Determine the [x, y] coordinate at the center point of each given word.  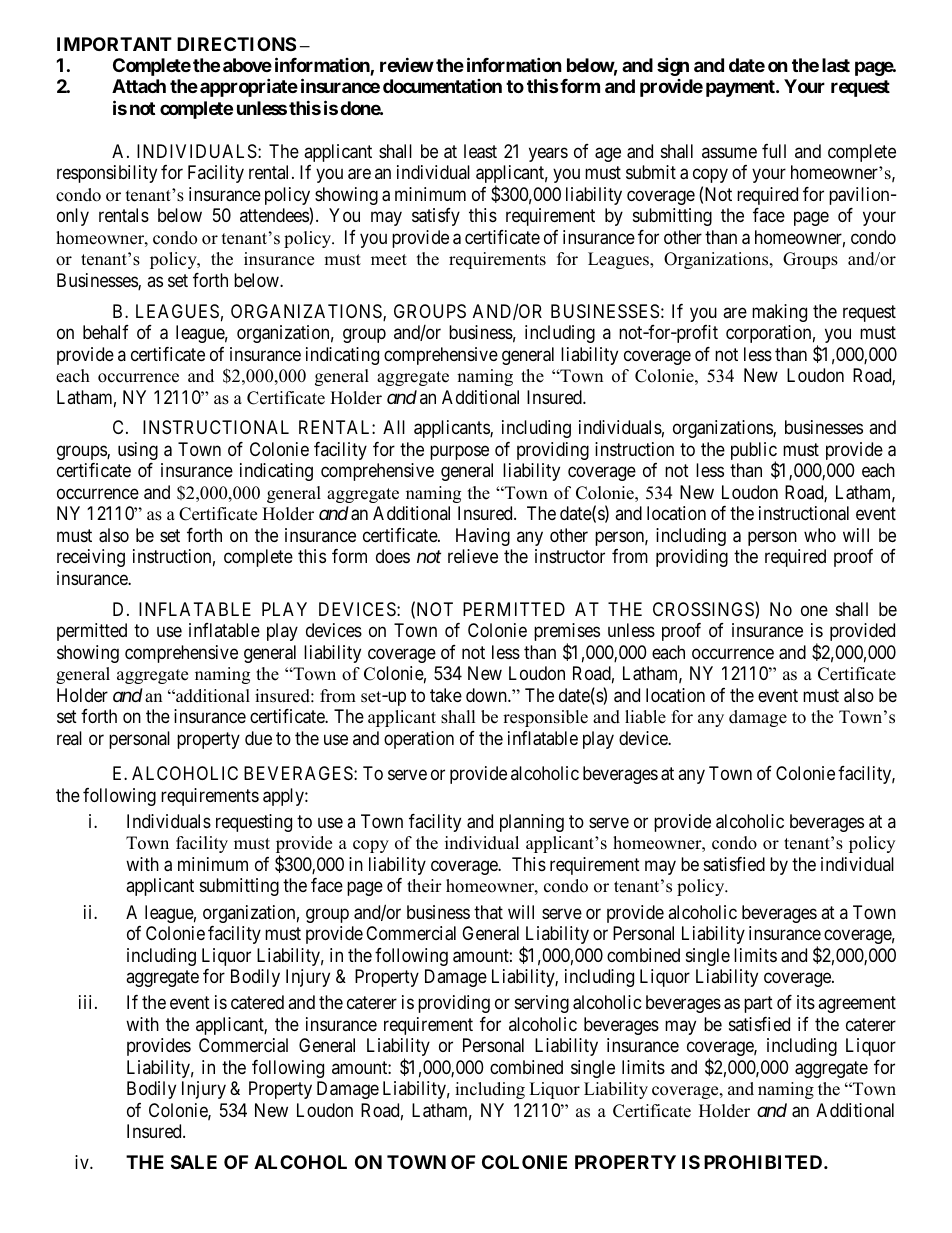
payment [741, 88]
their [424, 886]
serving [542, 1004]
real [69, 738]
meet [389, 260]
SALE [194, 1162]
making [779, 313]
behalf [106, 332]
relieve [473, 556]
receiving [91, 558]
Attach [139, 86]
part [758, 1004]
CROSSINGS [704, 610]
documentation [442, 86]
